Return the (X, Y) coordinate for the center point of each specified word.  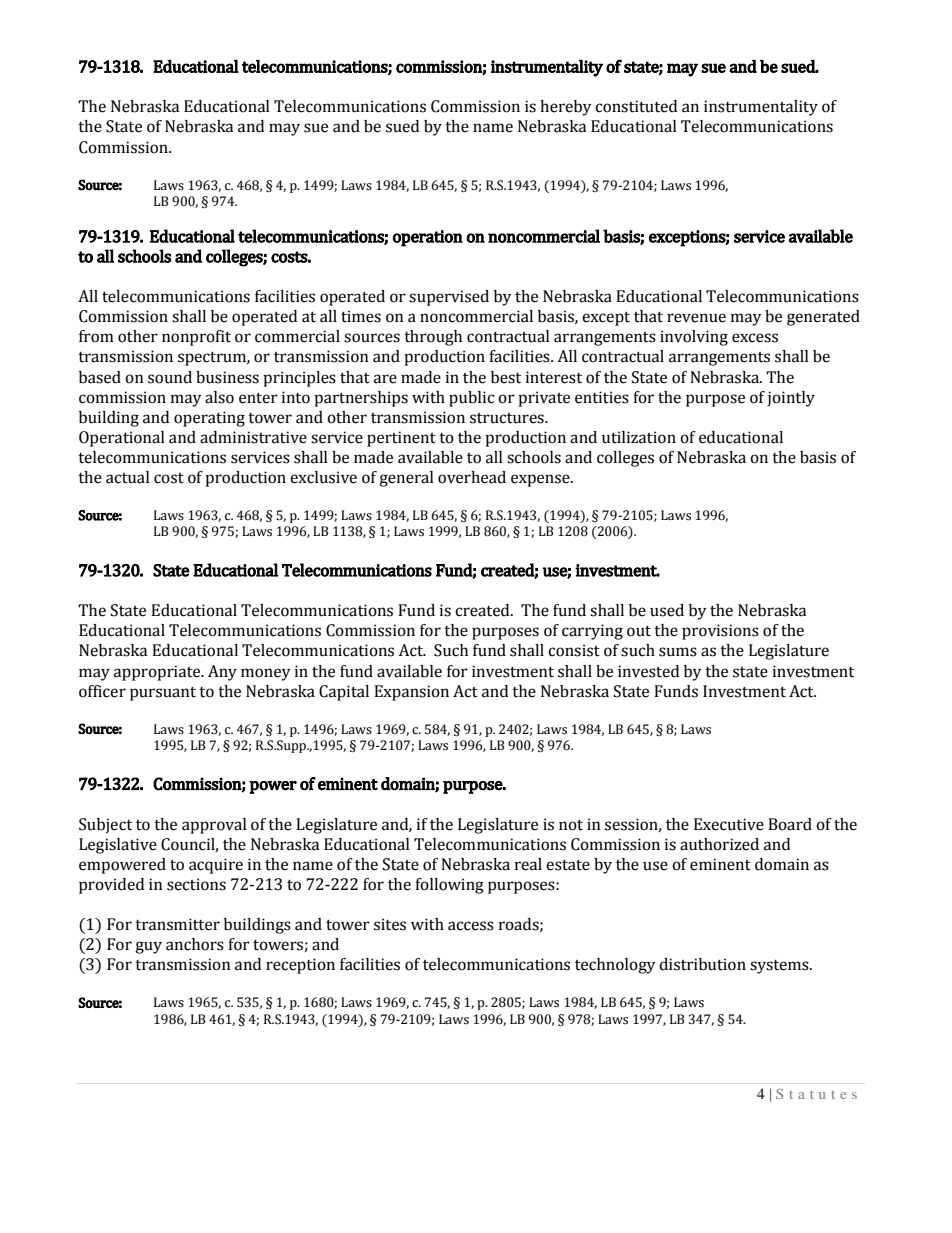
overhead (472, 477)
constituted (636, 106)
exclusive (323, 477)
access (471, 926)
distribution (702, 964)
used (667, 610)
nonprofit (196, 338)
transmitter (177, 924)
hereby (566, 108)
